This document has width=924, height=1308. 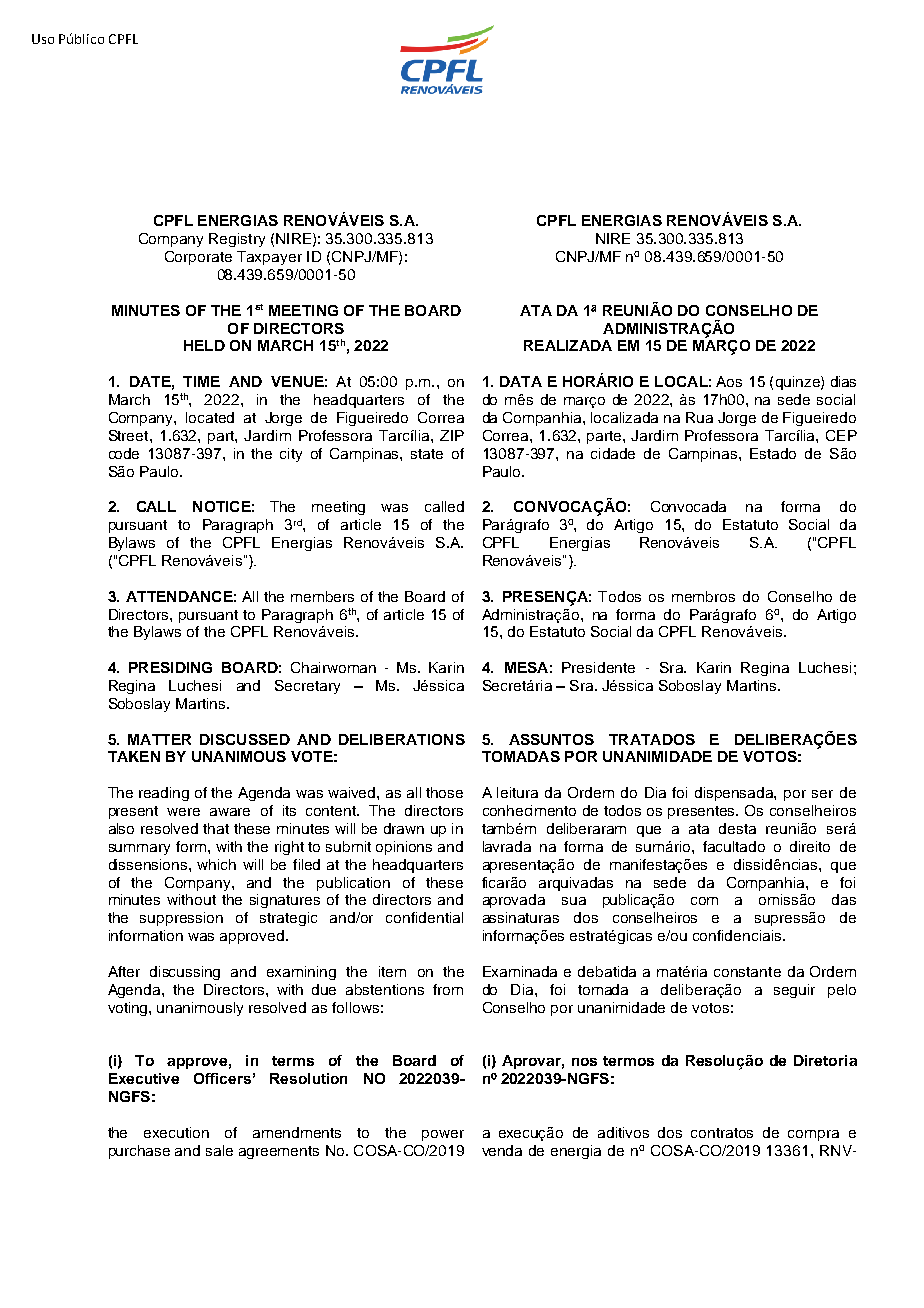 I want to click on purchase, so click(x=139, y=1152).
